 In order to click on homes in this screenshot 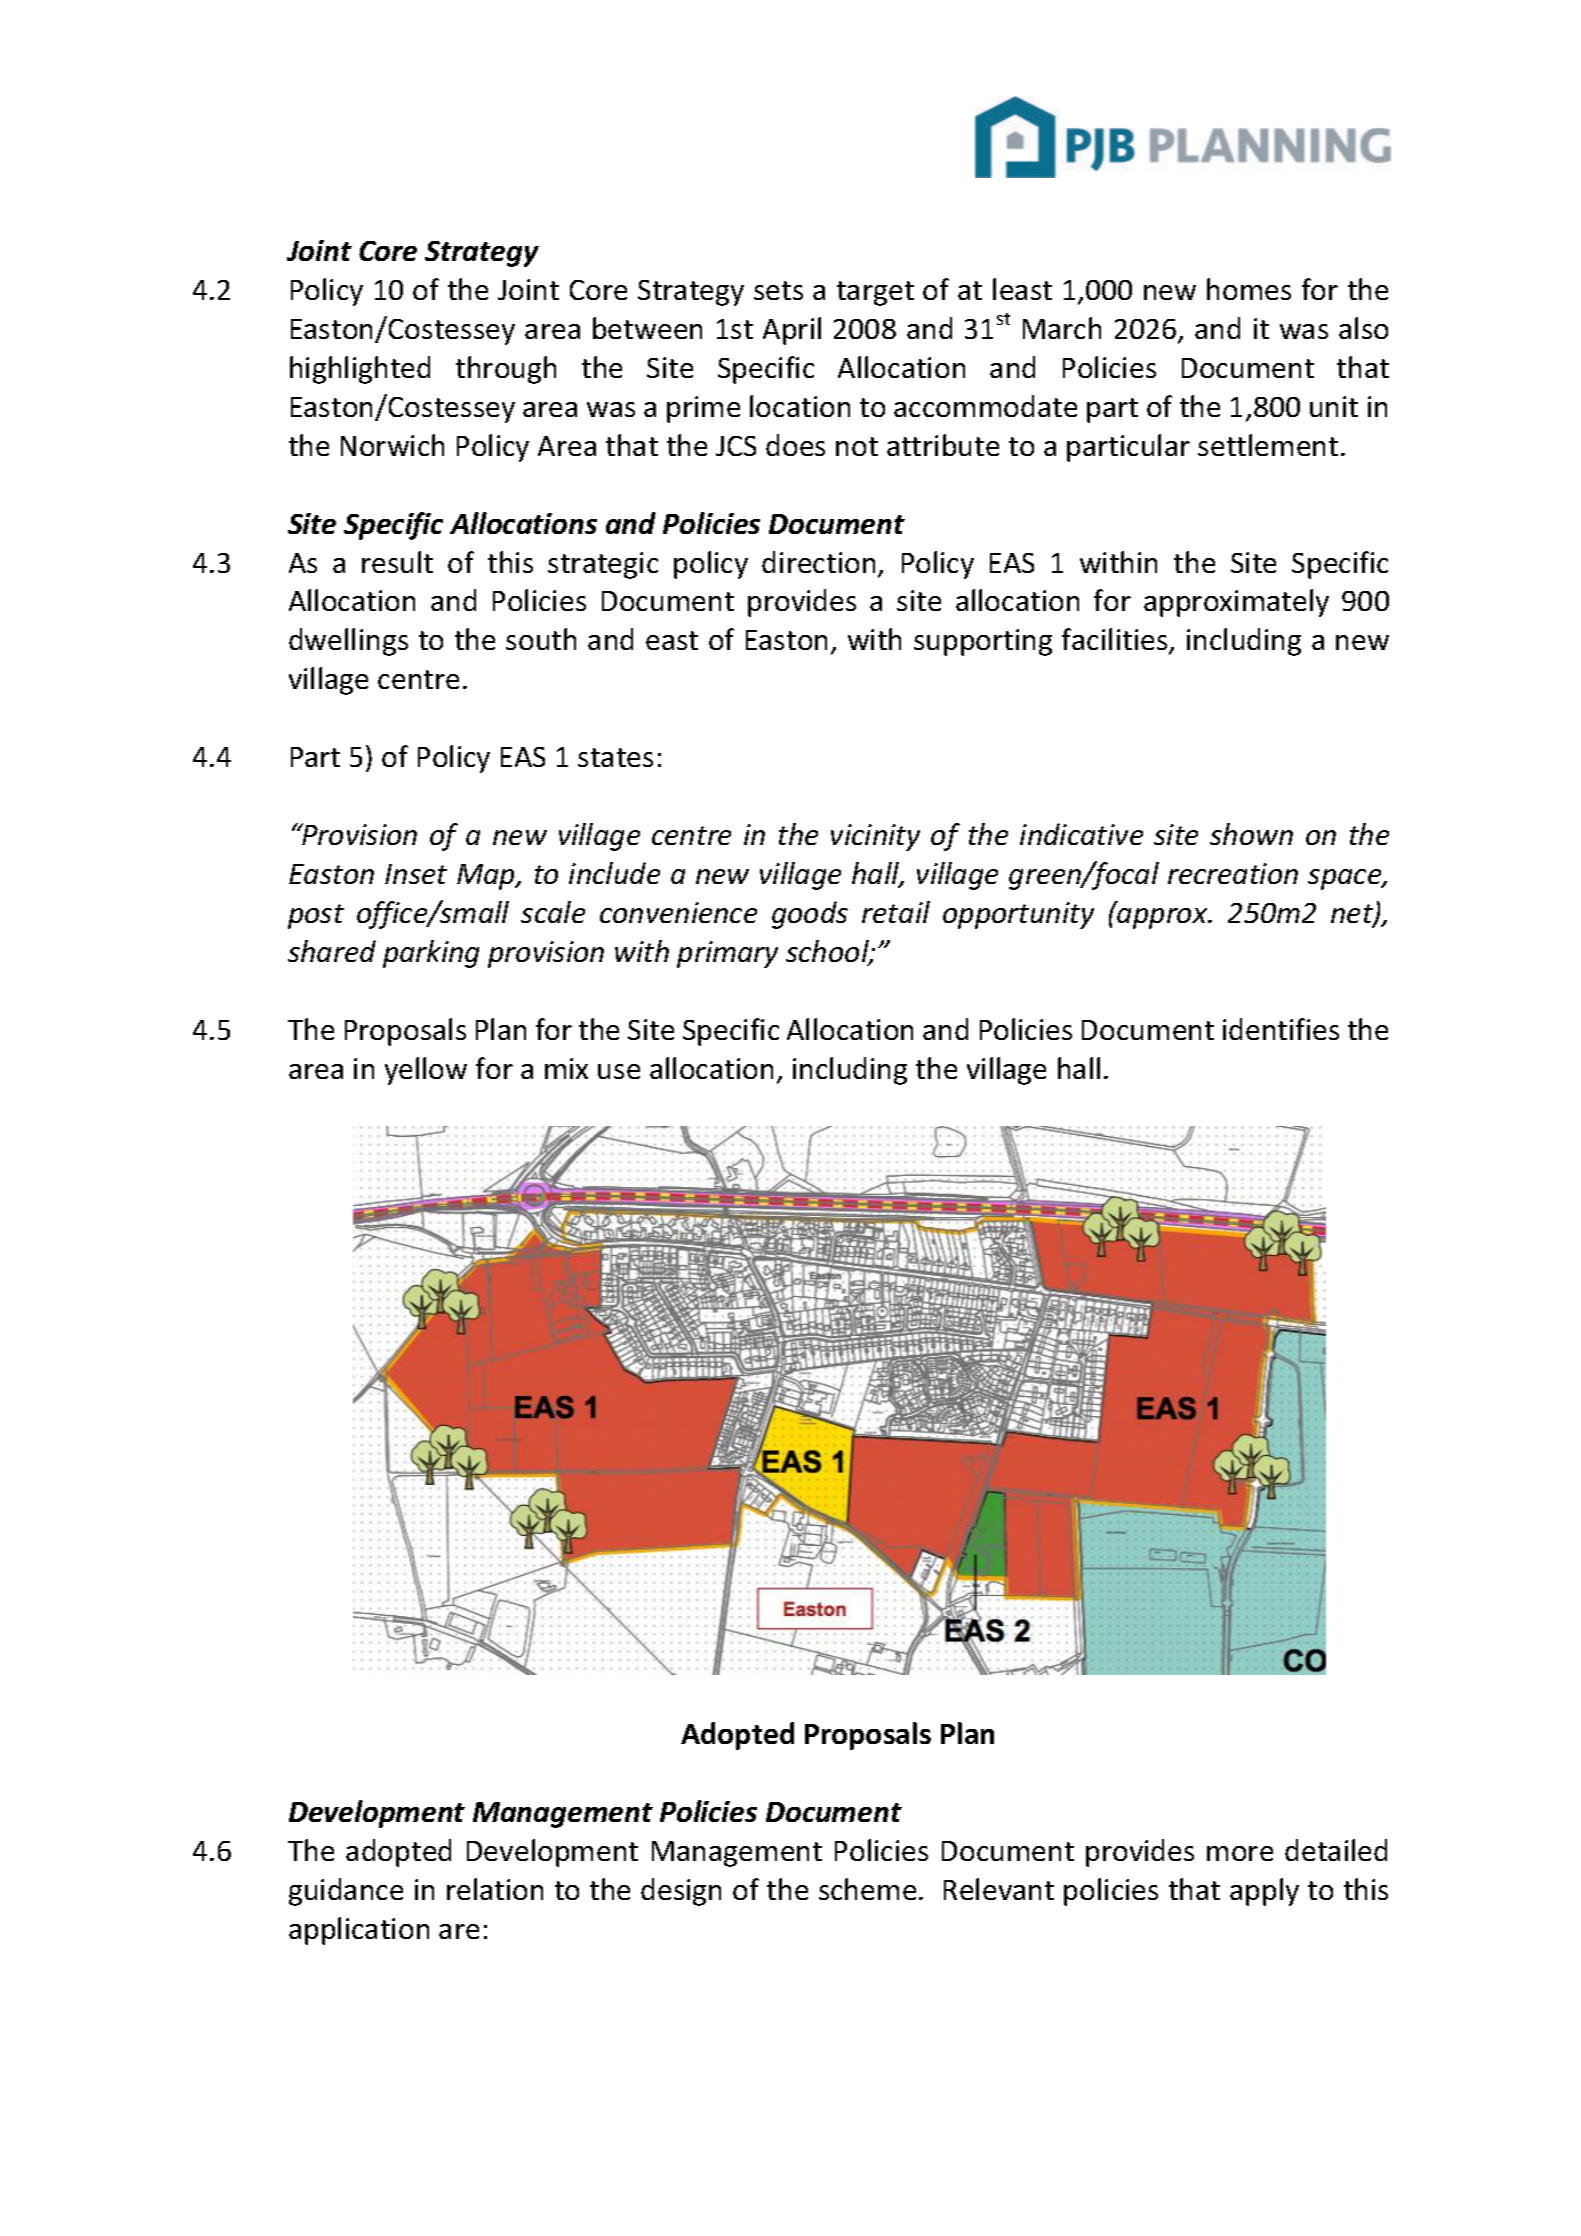, I will do `click(1249, 289)`.
